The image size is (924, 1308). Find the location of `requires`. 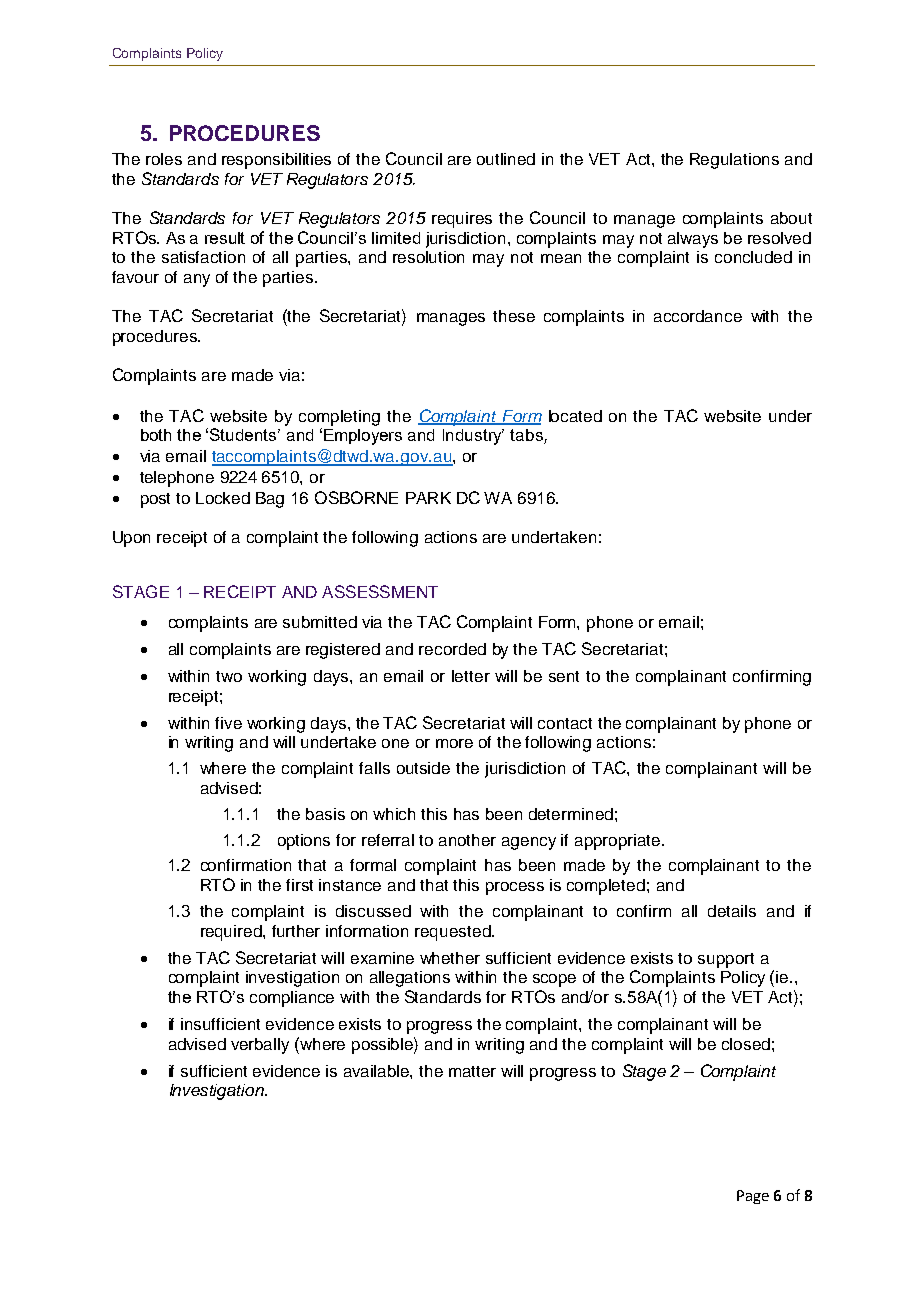

requires is located at coordinates (462, 220).
